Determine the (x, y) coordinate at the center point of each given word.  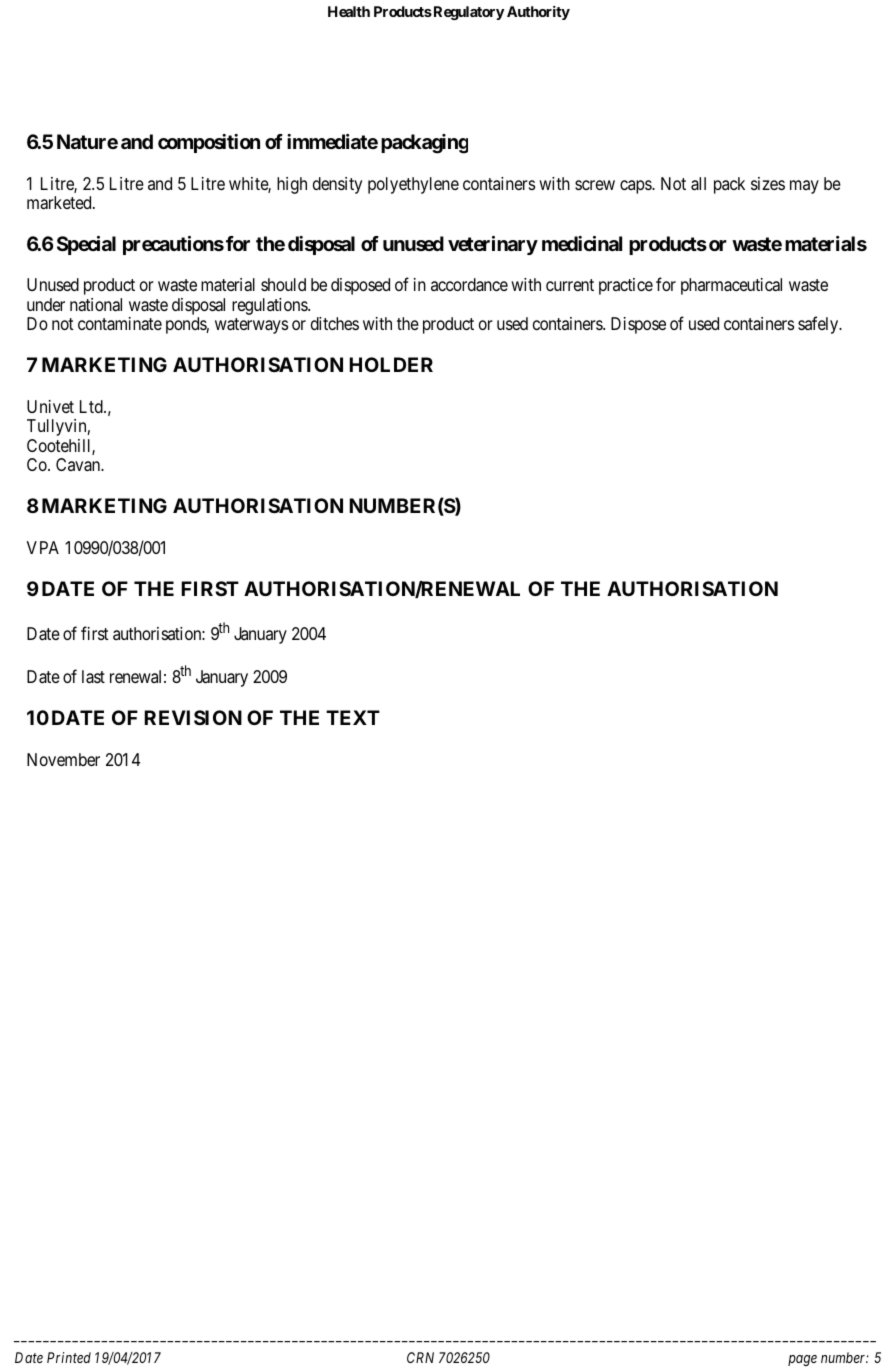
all (698, 184)
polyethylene (413, 185)
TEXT (353, 717)
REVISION (193, 717)
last (93, 677)
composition (209, 143)
